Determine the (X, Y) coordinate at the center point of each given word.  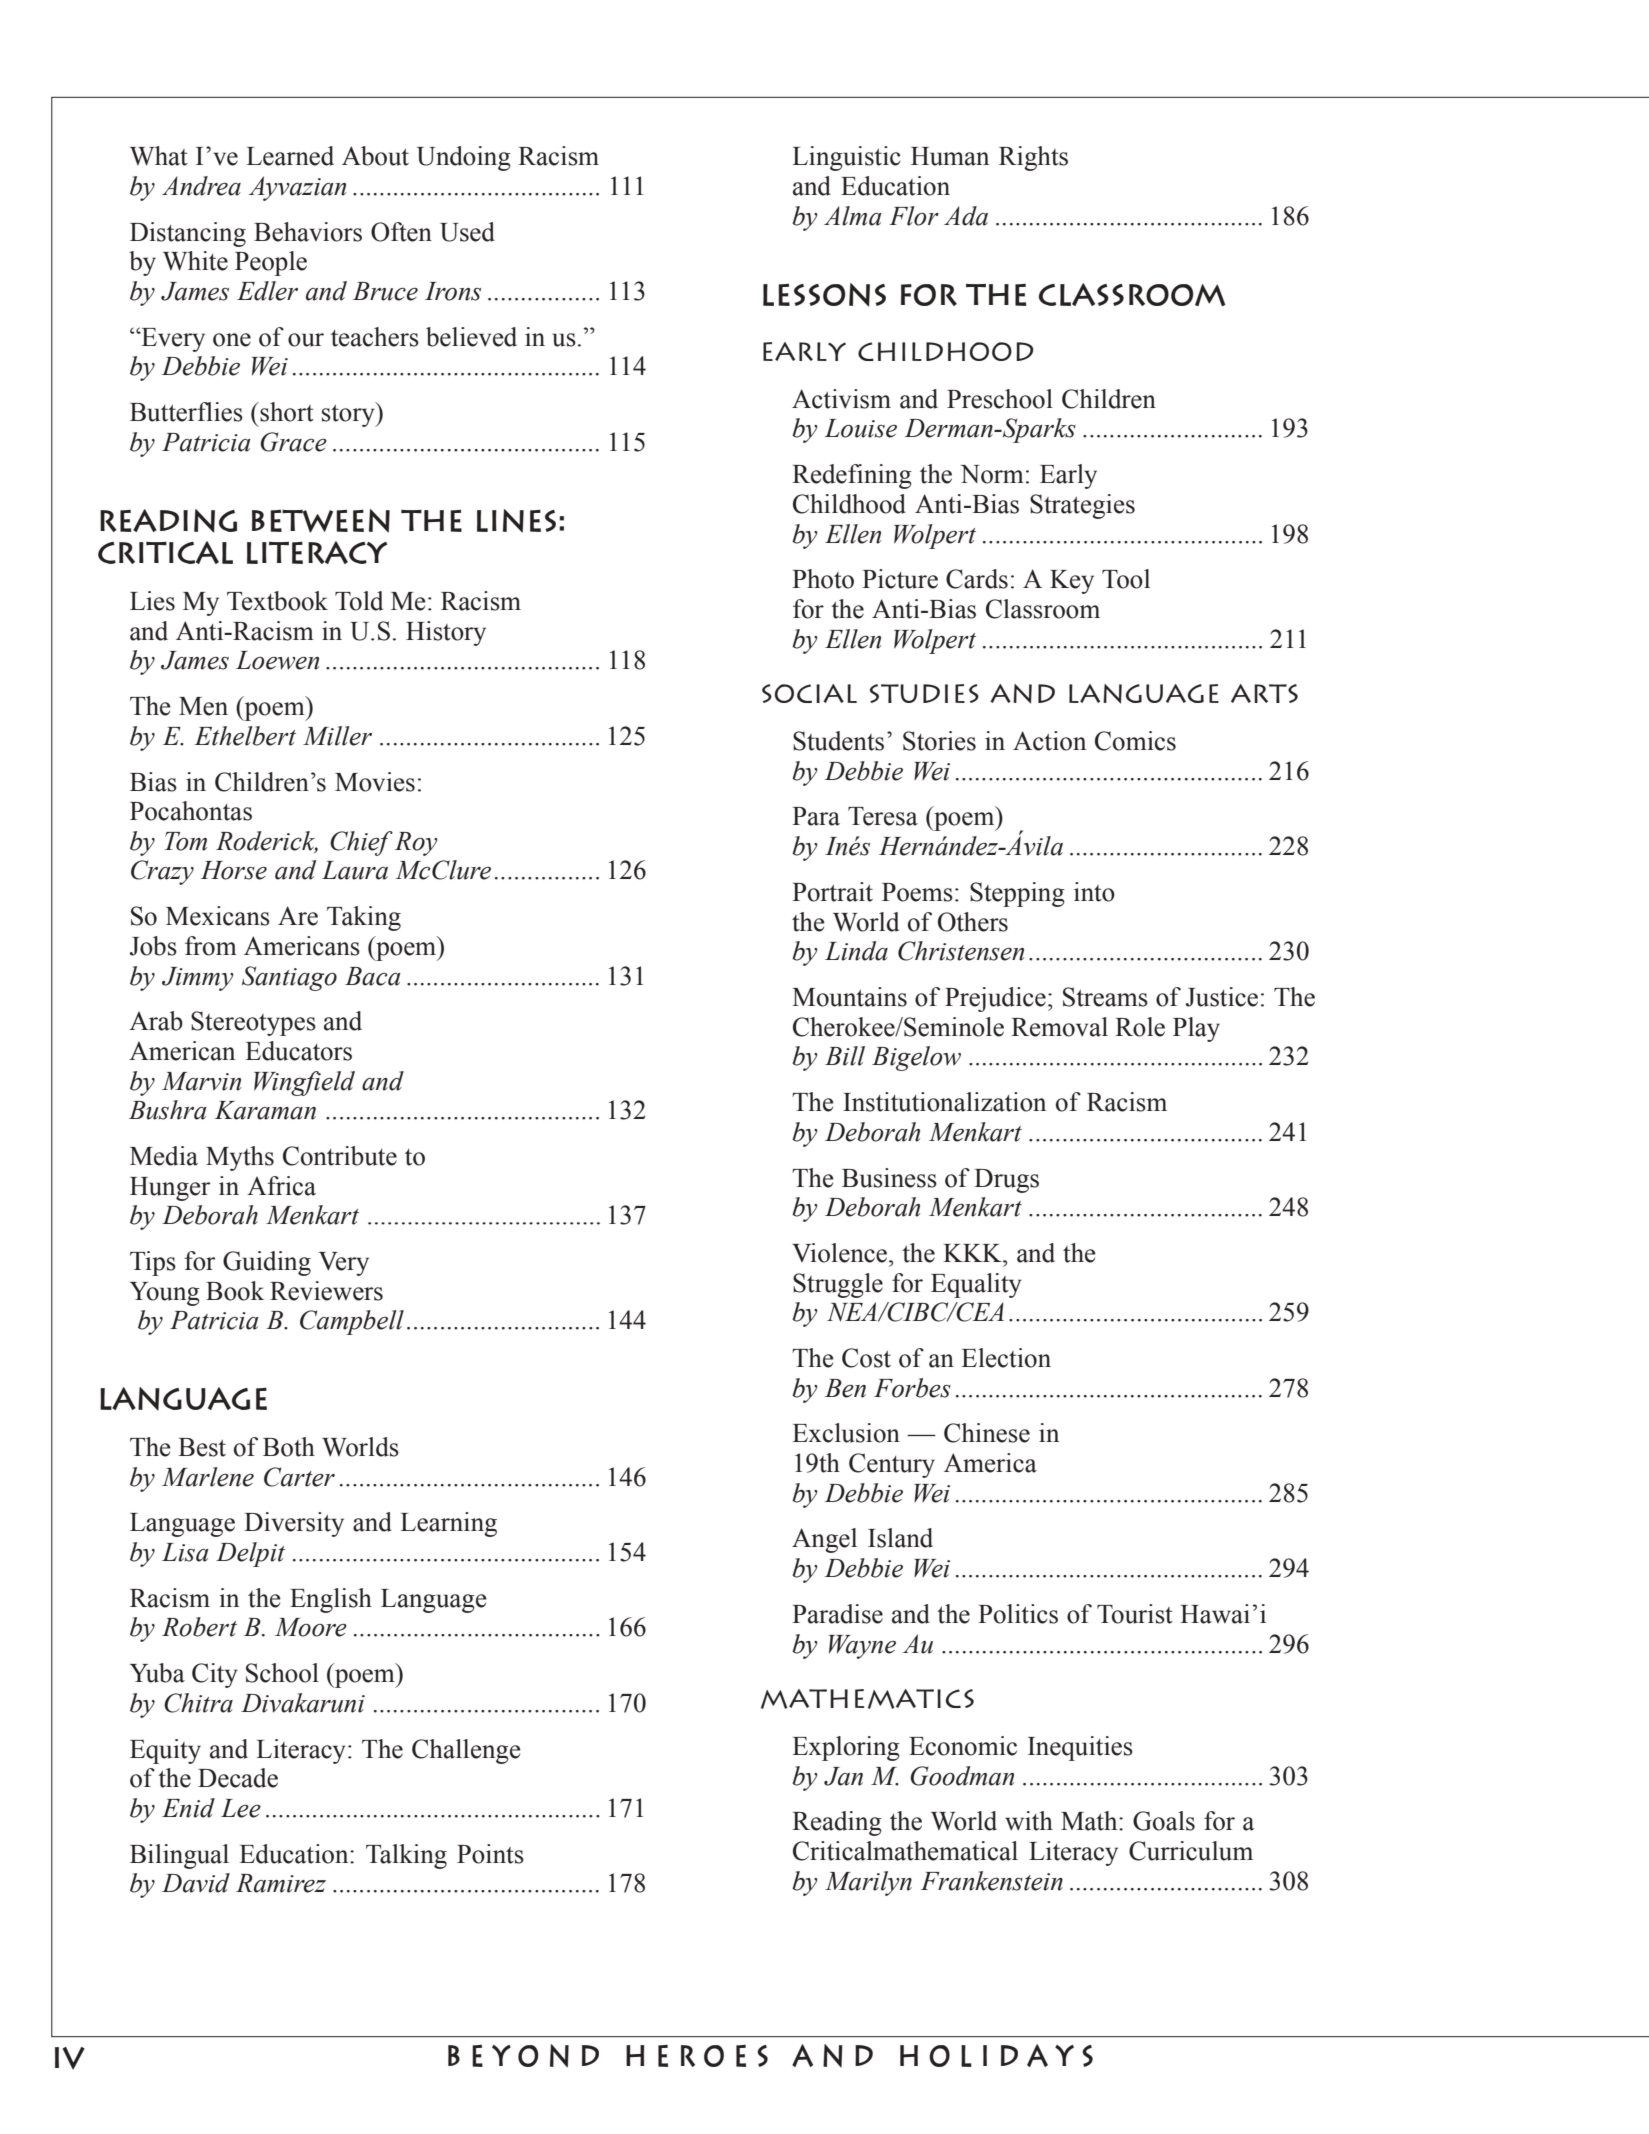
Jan (843, 1776)
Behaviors (308, 232)
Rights (1033, 158)
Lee (241, 1808)
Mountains (849, 997)
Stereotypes (253, 1023)
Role (1140, 1027)
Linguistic (846, 158)
